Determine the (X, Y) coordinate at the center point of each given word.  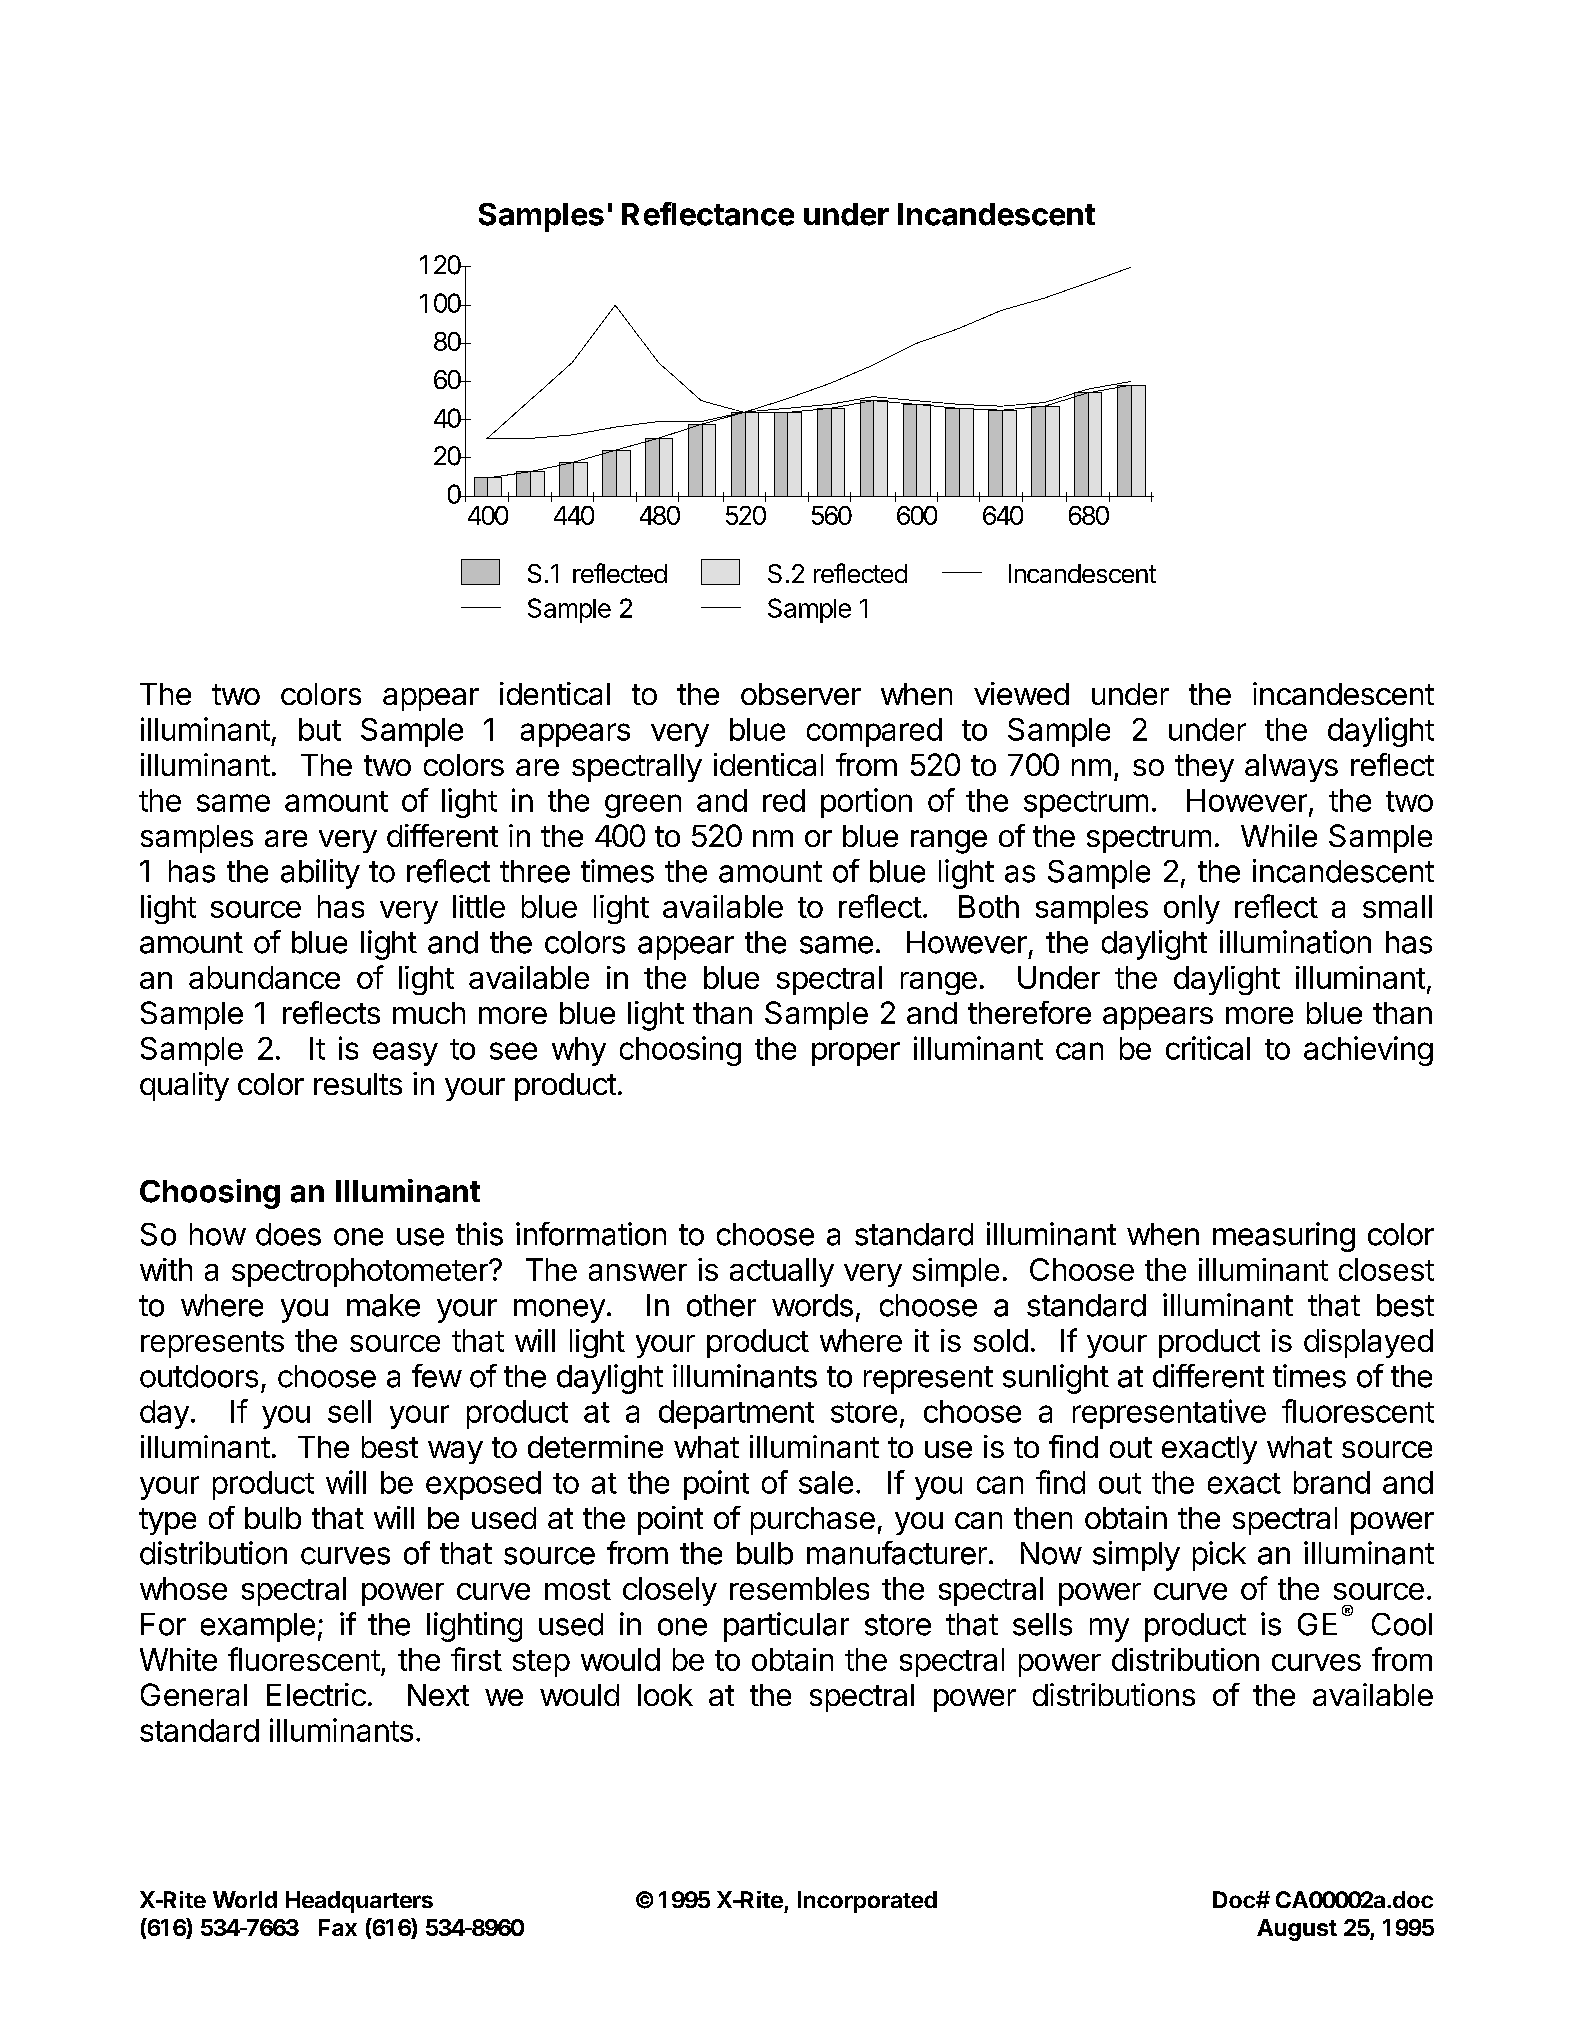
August (1297, 1930)
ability (320, 874)
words (812, 1305)
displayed (1368, 1343)
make (383, 1305)
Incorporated (867, 1902)
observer (801, 694)
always (1291, 768)
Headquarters (359, 1902)
